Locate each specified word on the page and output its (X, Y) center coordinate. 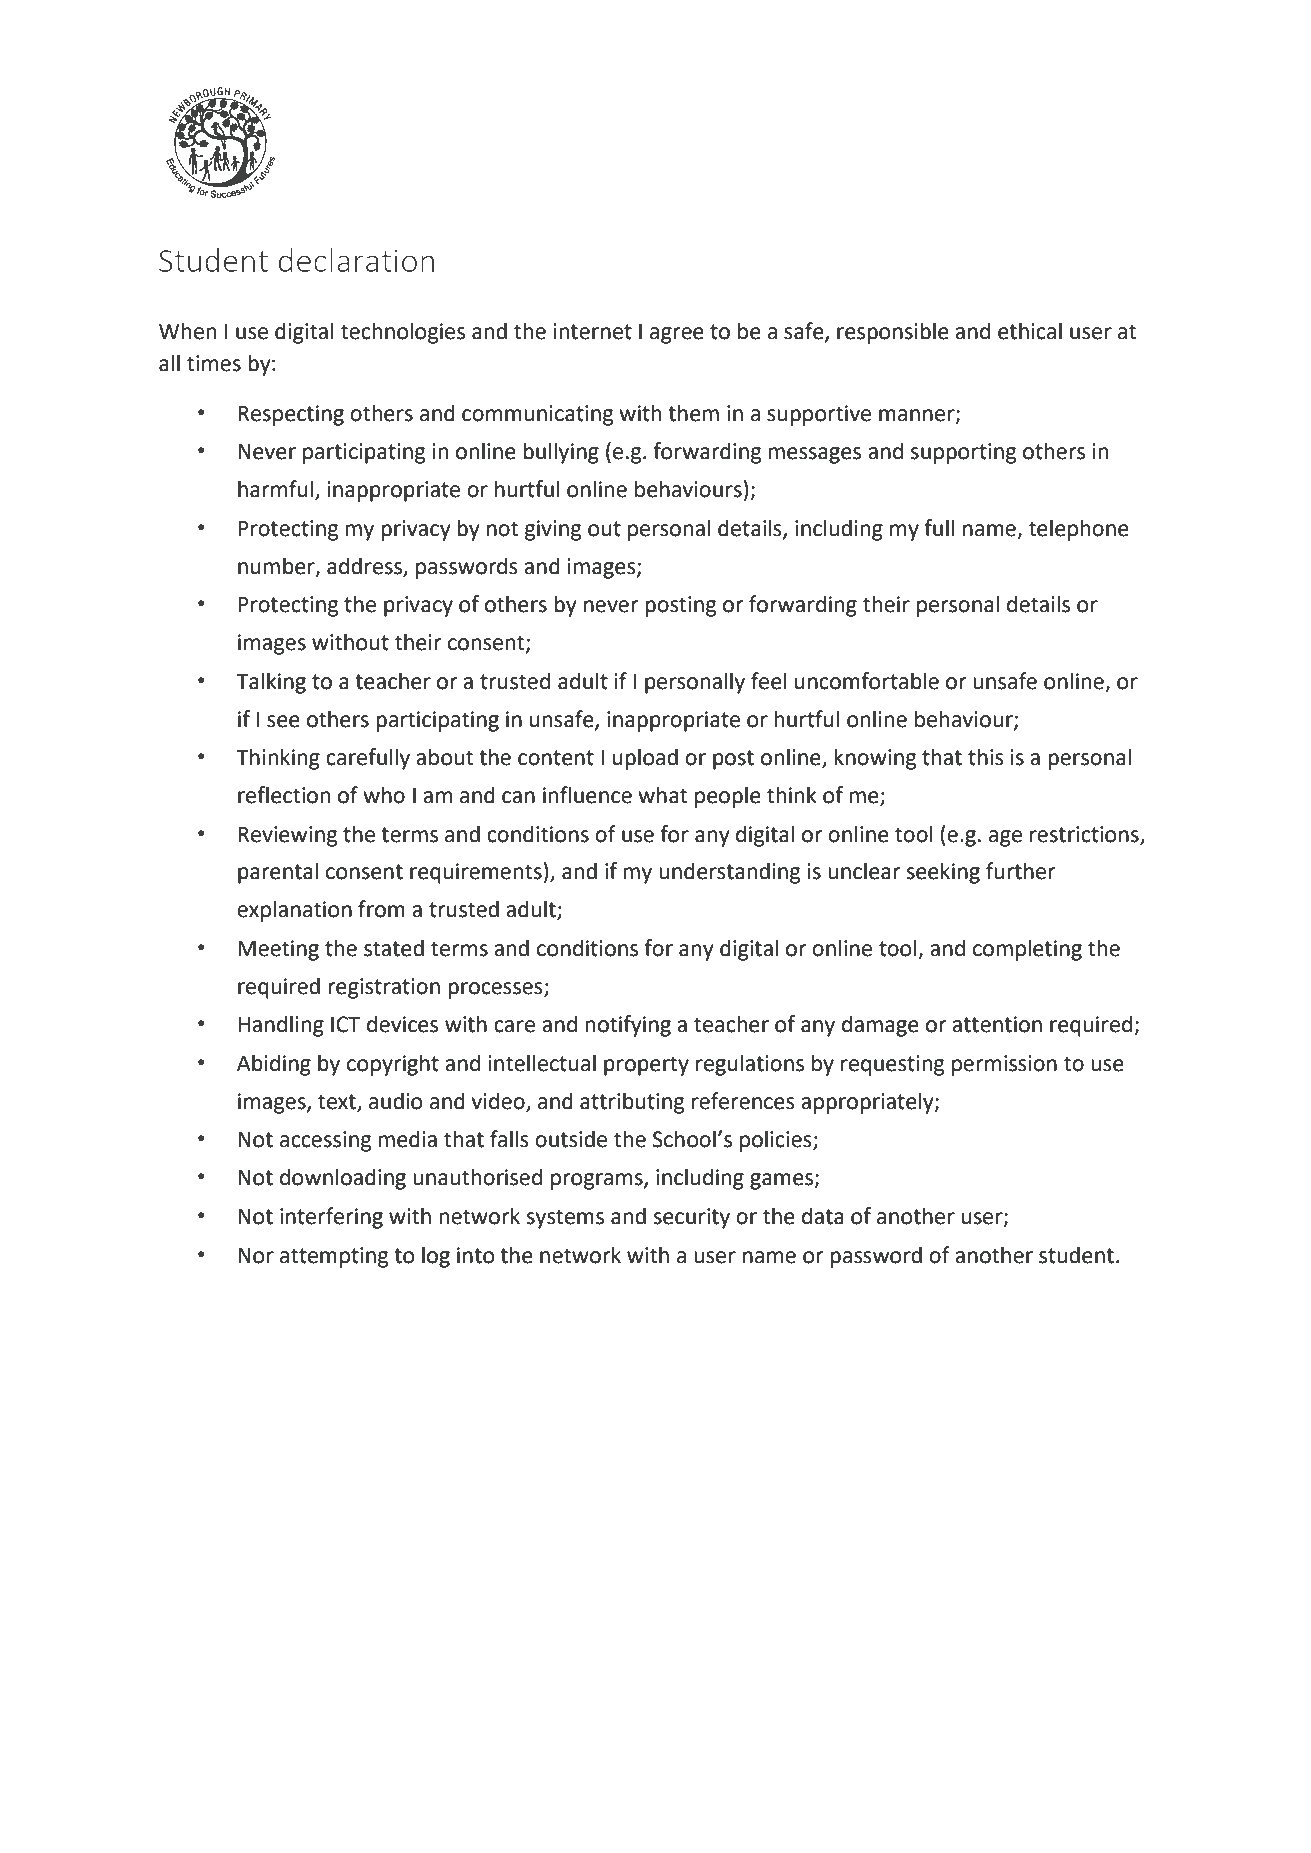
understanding (729, 873)
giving (553, 530)
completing (1027, 950)
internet (593, 331)
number (277, 566)
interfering (331, 1218)
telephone (1079, 530)
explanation (294, 911)
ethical (1030, 331)
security (692, 1218)
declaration (356, 260)
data (823, 1216)
